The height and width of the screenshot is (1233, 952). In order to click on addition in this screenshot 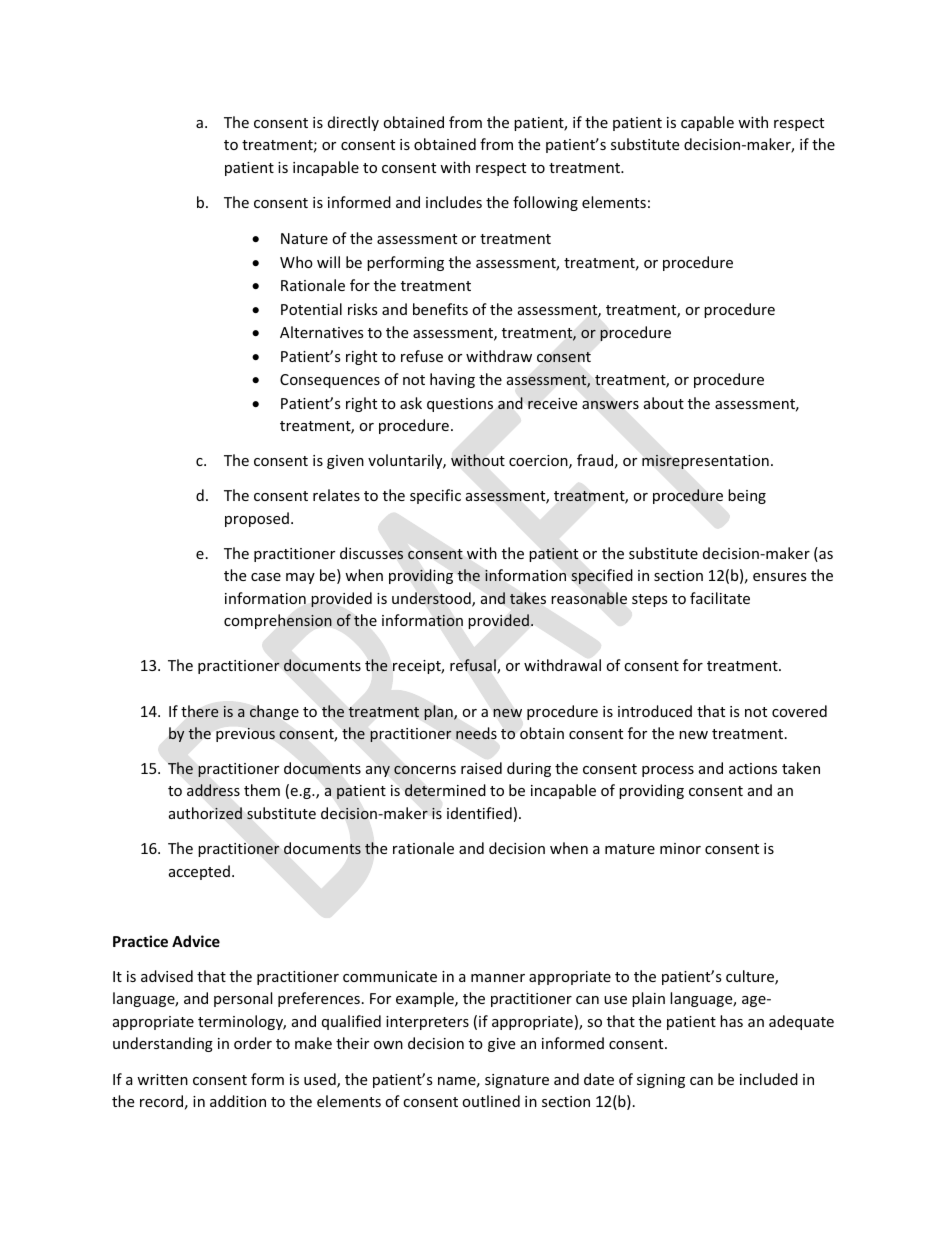, I will do `click(238, 1101)`.
